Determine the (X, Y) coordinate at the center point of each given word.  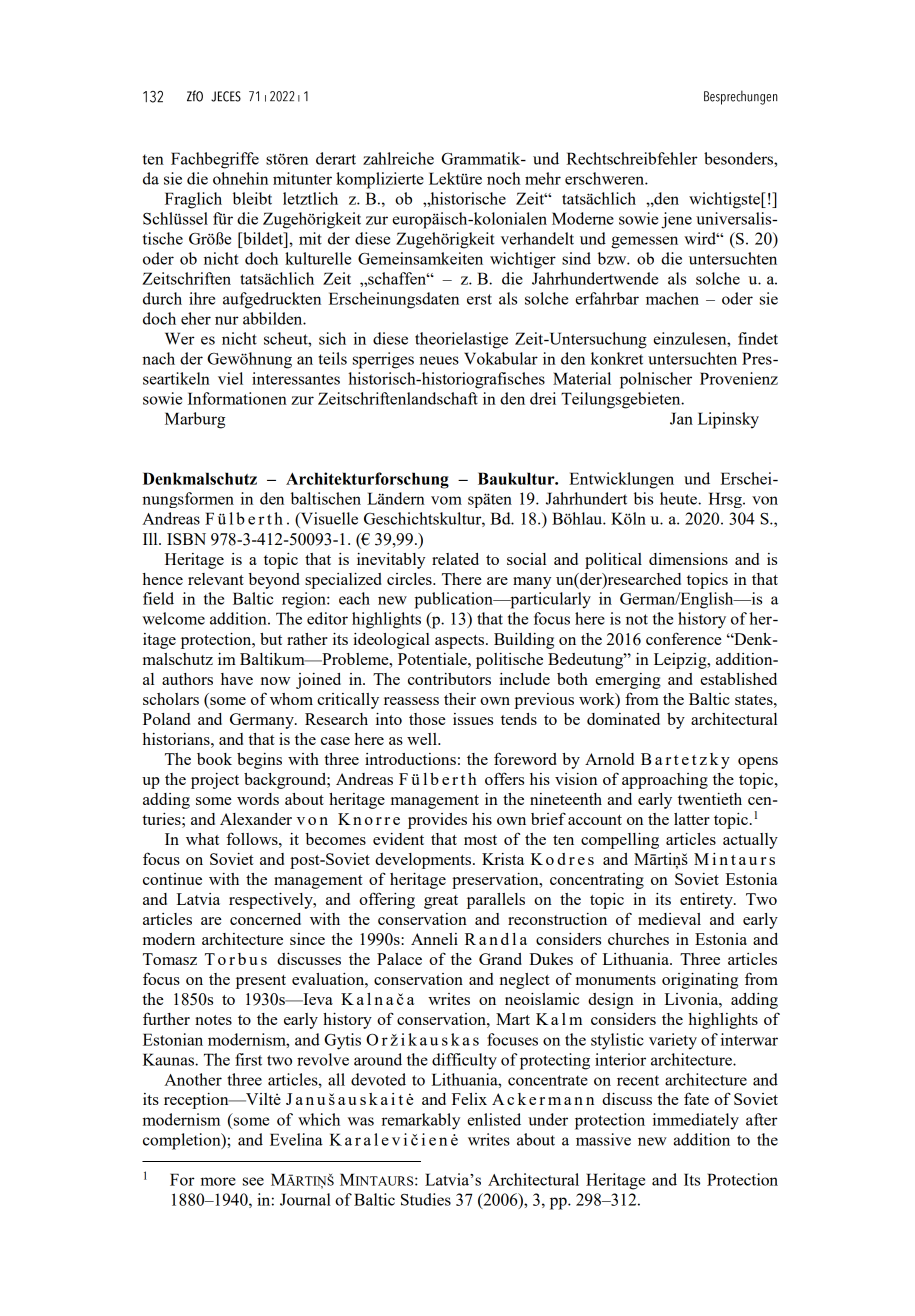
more (218, 1181)
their (460, 699)
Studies (426, 1199)
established (739, 679)
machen (672, 298)
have (237, 679)
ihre (202, 298)
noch (504, 178)
